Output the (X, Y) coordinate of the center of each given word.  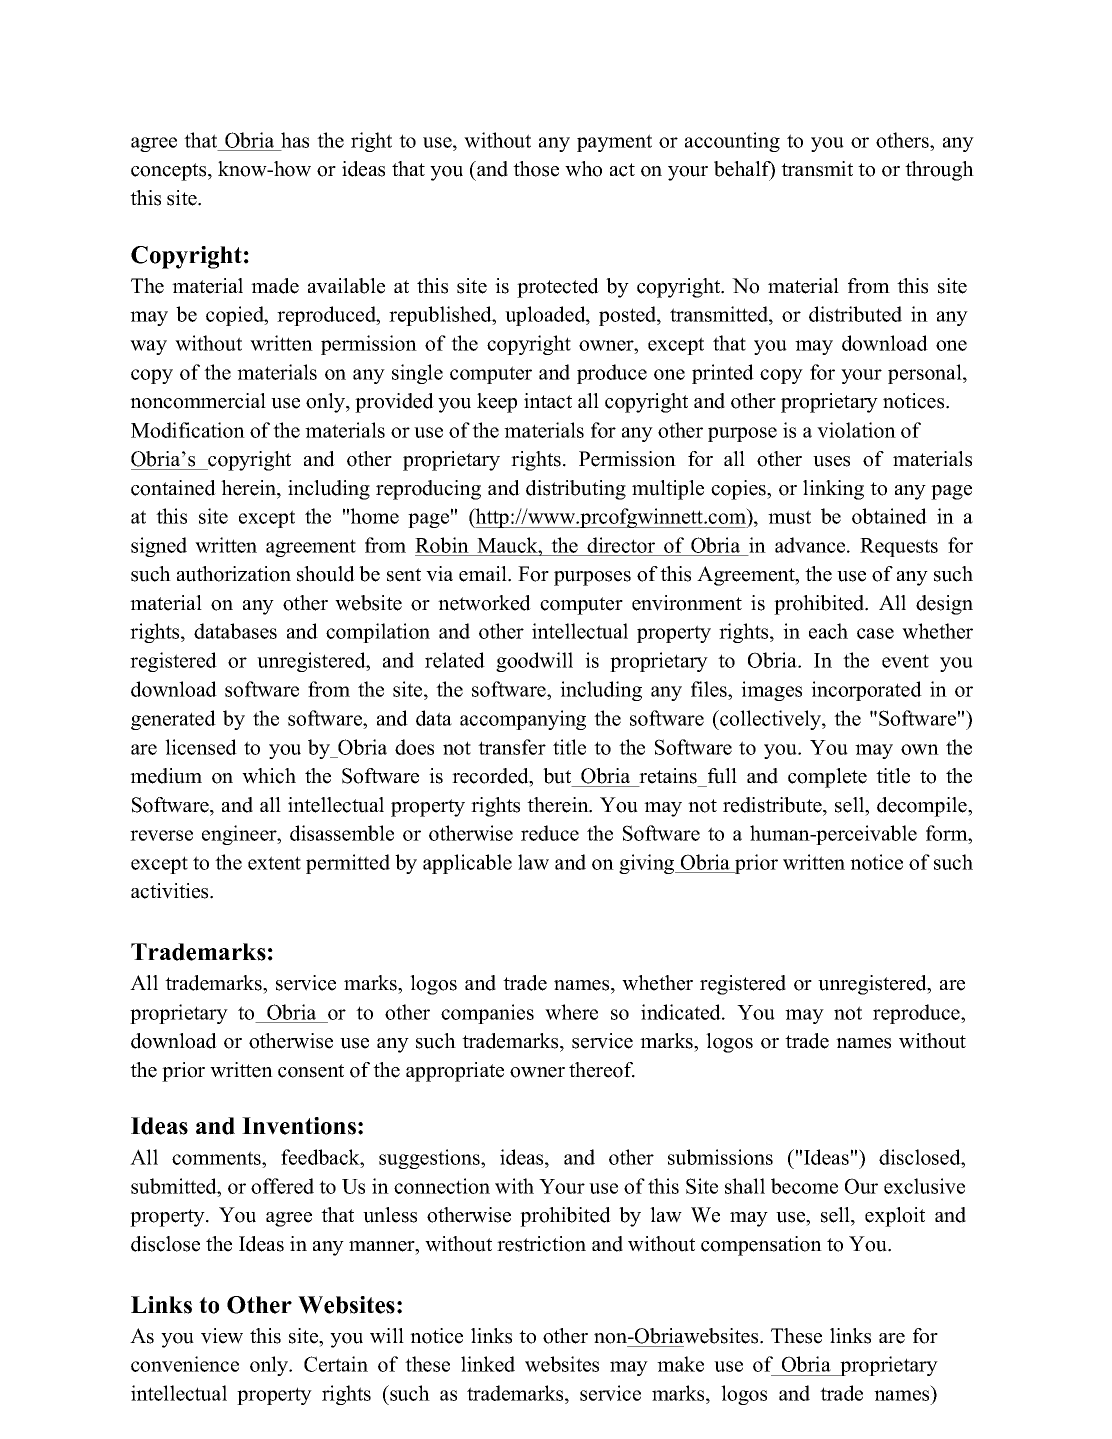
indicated (682, 1012)
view (222, 1336)
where (571, 1012)
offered (282, 1186)
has (295, 140)
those (536, 169)
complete (827, 778)
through (939, 171)
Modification (188, 430)
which (269, 776)
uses (831, 461)
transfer (512, 747)
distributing (576, 490)
